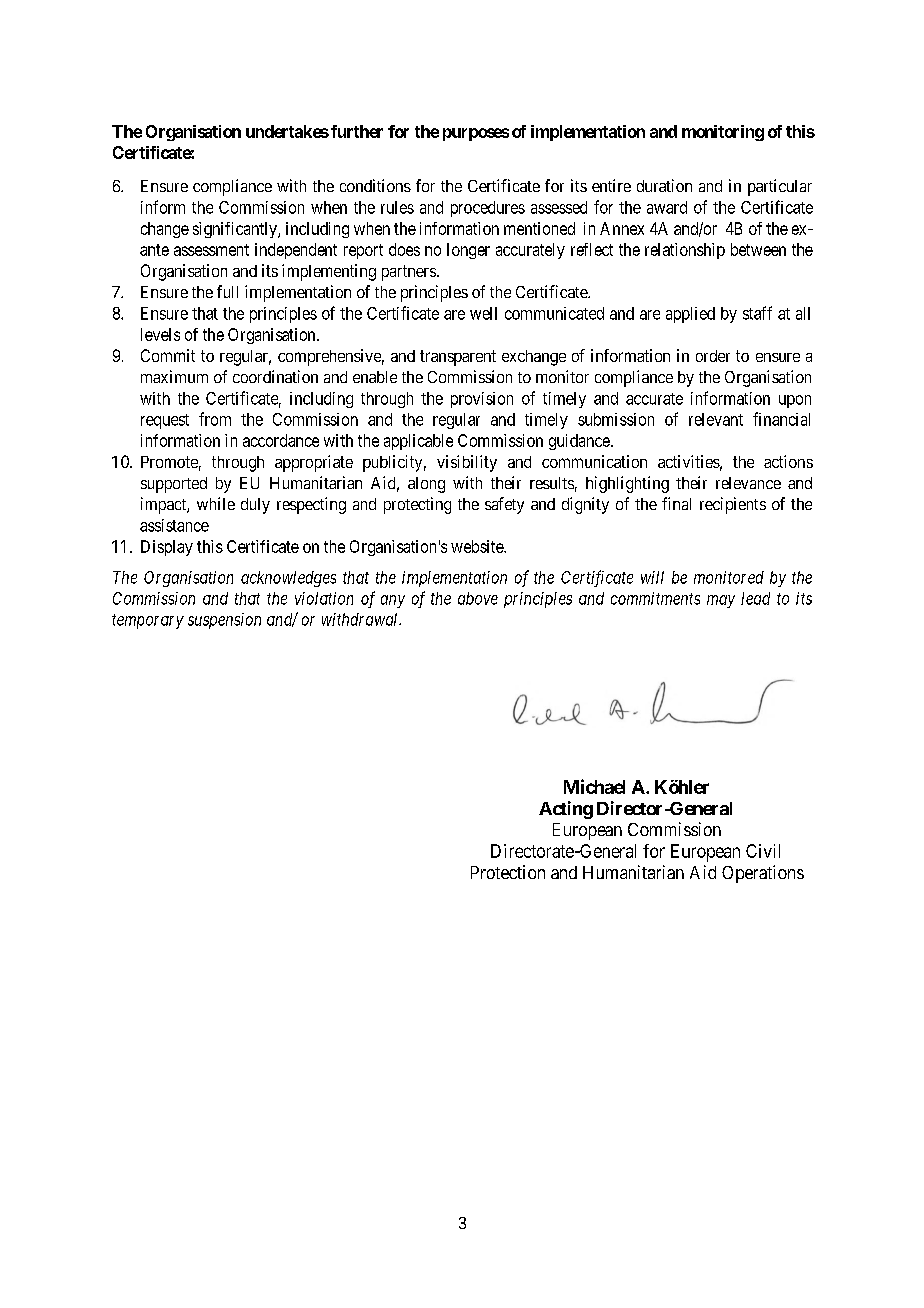 Image resolution: width=924 pixels, height=1308 pixels. What do you see at coordinates (504, 505) in the screenshot?
I see `safety` at bounding box center [504, 505].
